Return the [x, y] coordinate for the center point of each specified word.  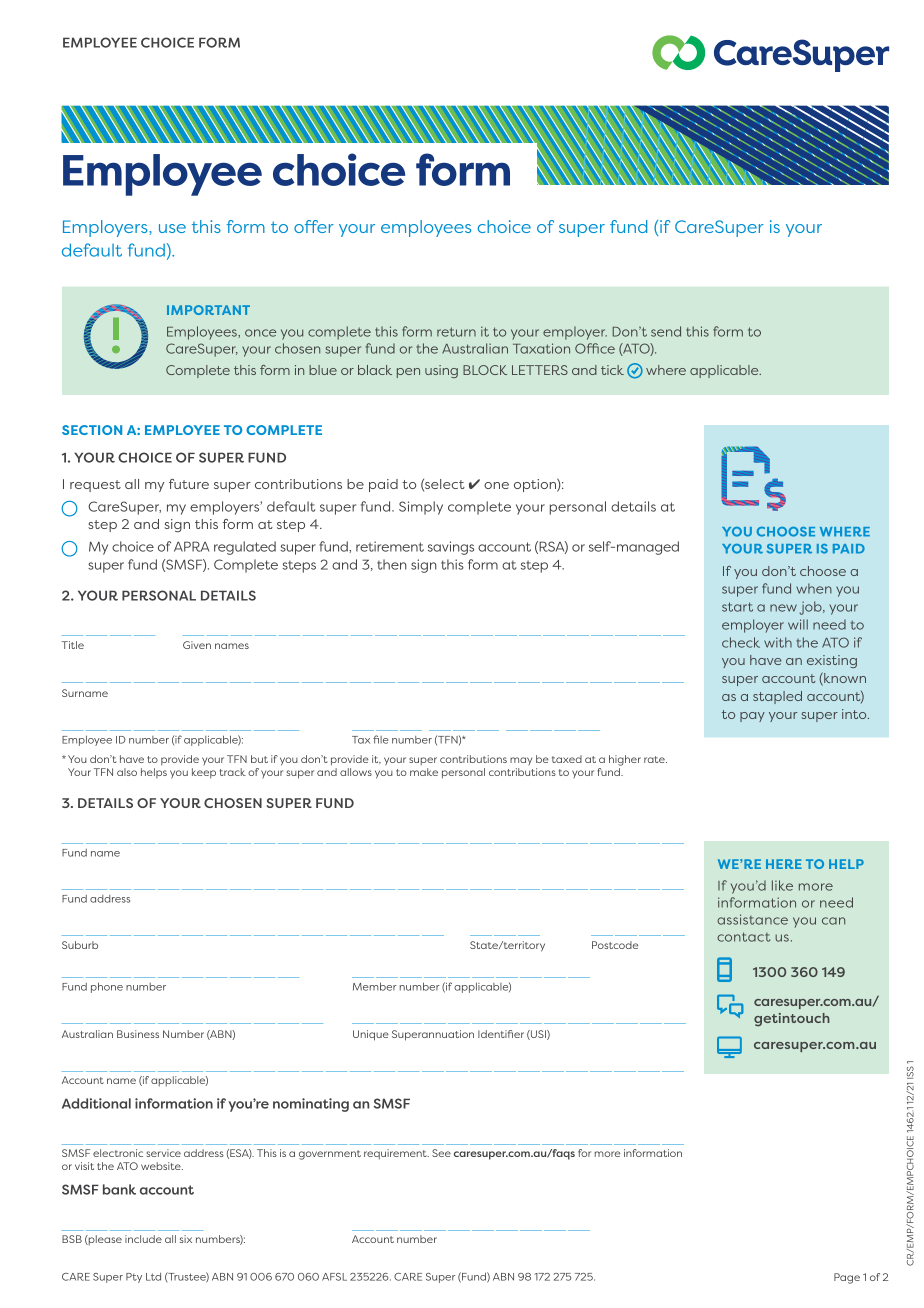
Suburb [80, 945]
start [737, 607]
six [186, 1239]
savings [451, 548]
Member [375, 986]
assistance [752, 919]
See [441, 1153]
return [456, 332]
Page [847, 1278]
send [666, 331]
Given [197, 645]
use [172, 228]
